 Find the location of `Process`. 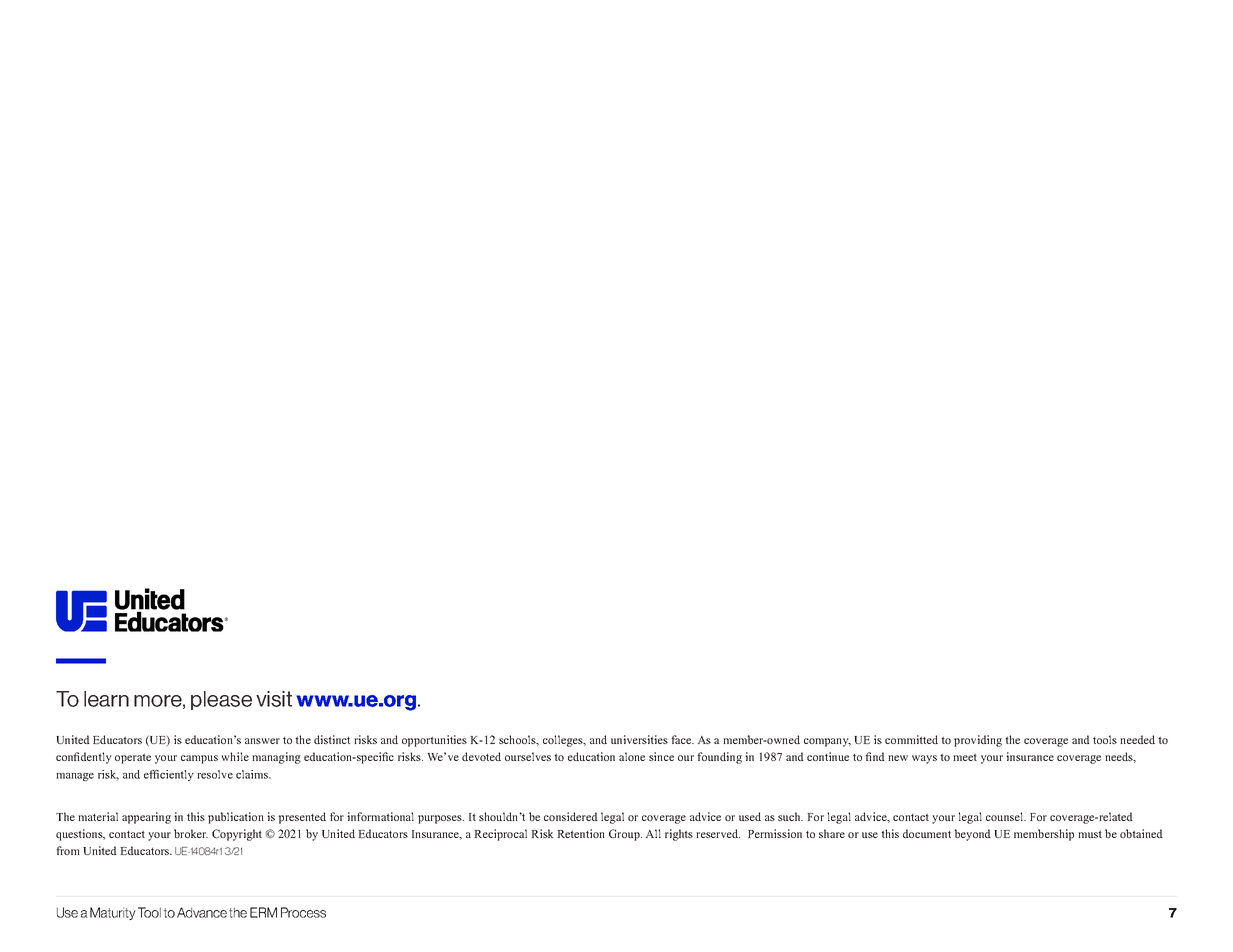

Process is located at coordinates (303, 912).
